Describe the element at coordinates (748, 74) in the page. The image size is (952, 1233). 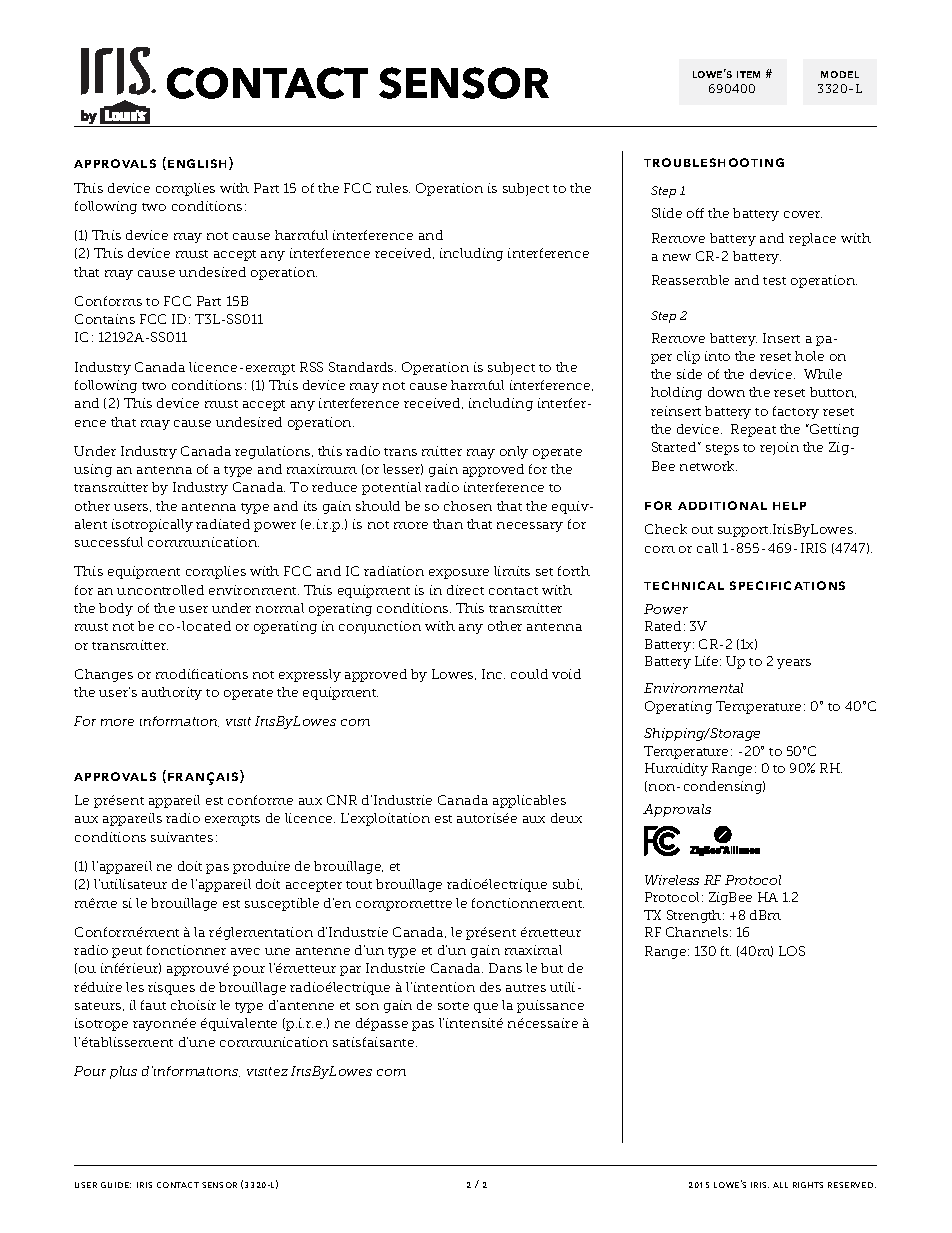
I see `item` at that location.
